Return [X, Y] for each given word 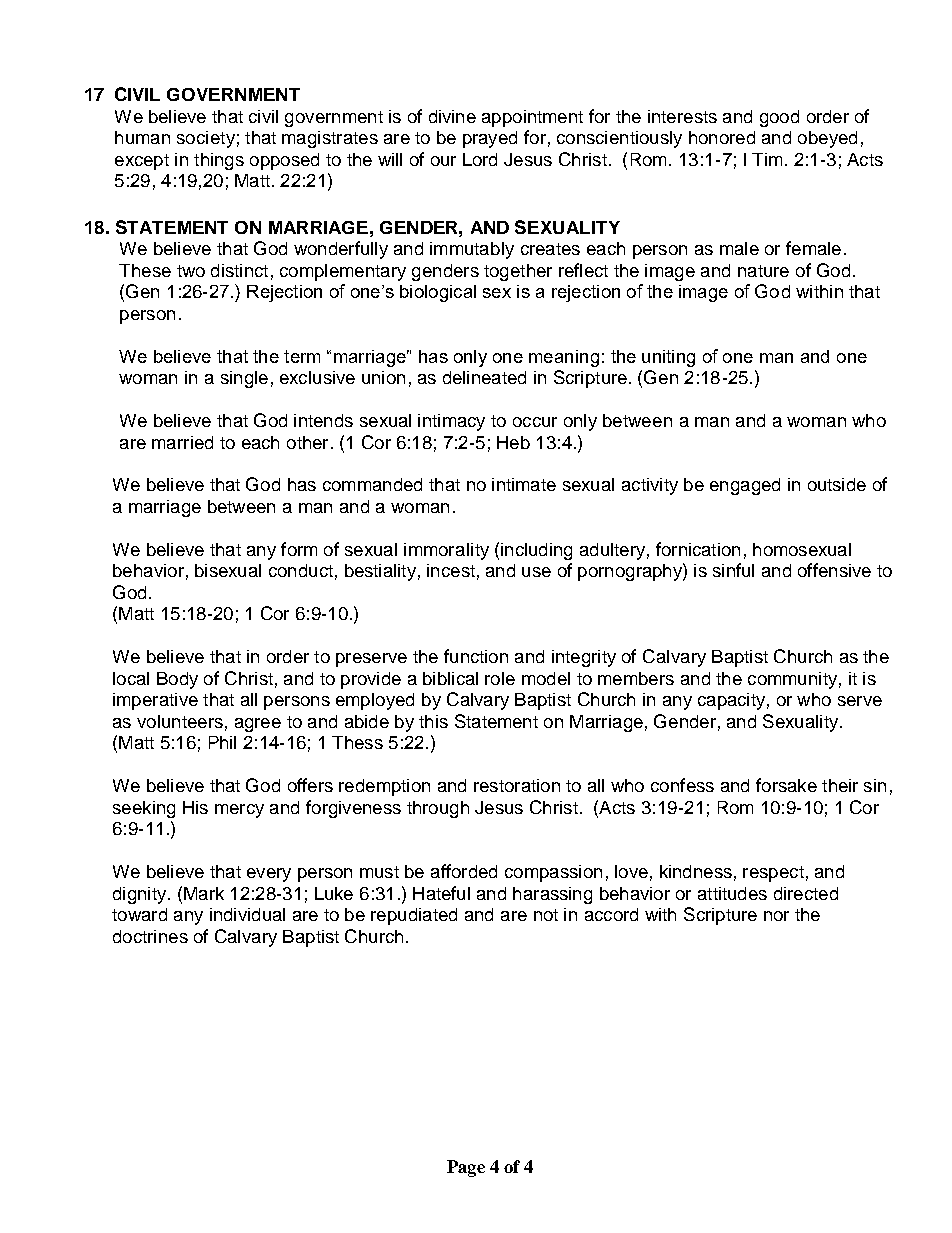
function [476, 656]
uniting [668, 358]
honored [722, 137]
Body [177, 680]
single [244, 379]
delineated [484, 377]
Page [466, 1168]
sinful [733, 570]
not [546, 915]
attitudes [732, 893]
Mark [204, 893]
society [206, 139]
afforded [464, 871]
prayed [490, 139]
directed [806, 893]
